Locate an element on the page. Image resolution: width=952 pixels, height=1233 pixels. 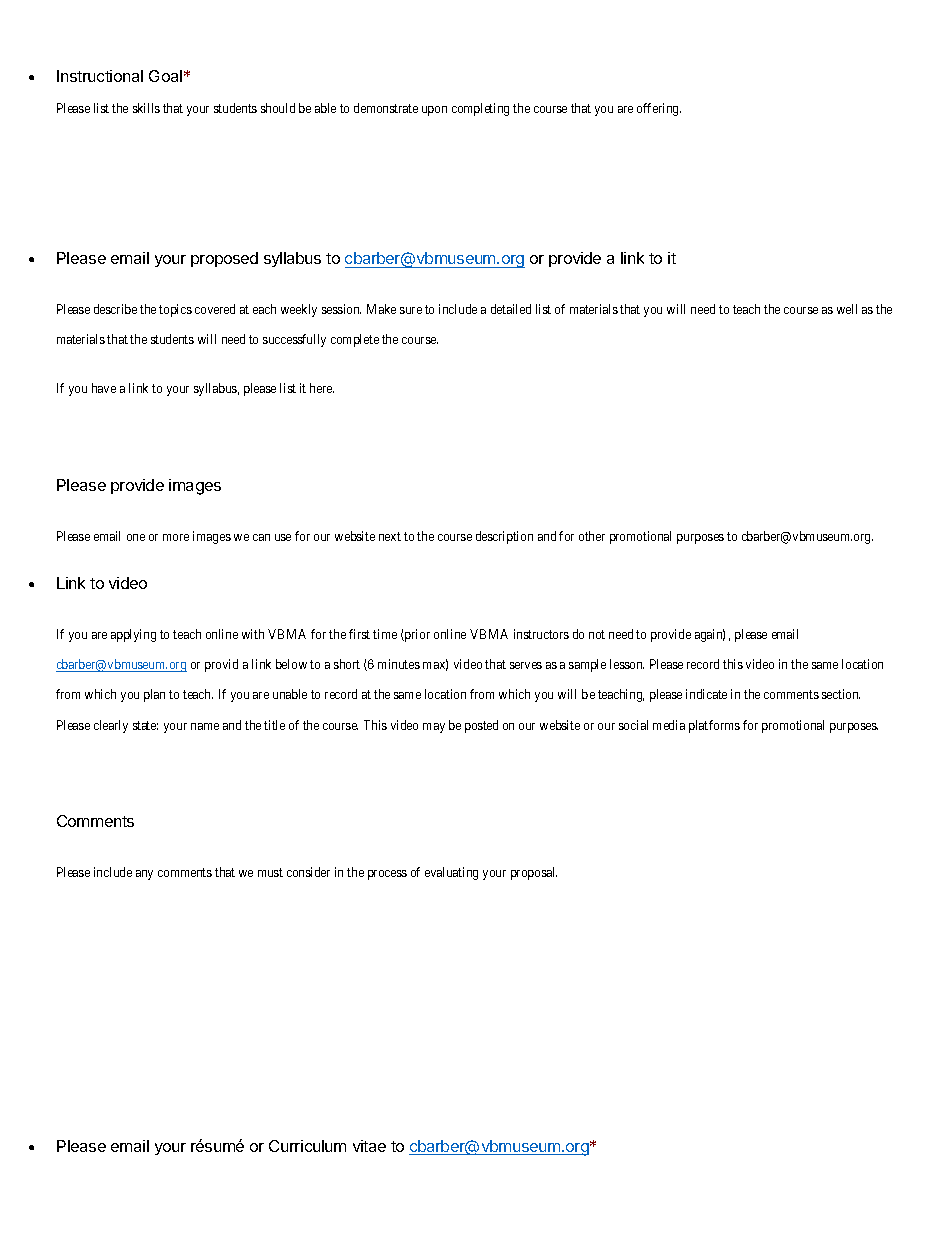
more is located at coordinates (176, 537).
